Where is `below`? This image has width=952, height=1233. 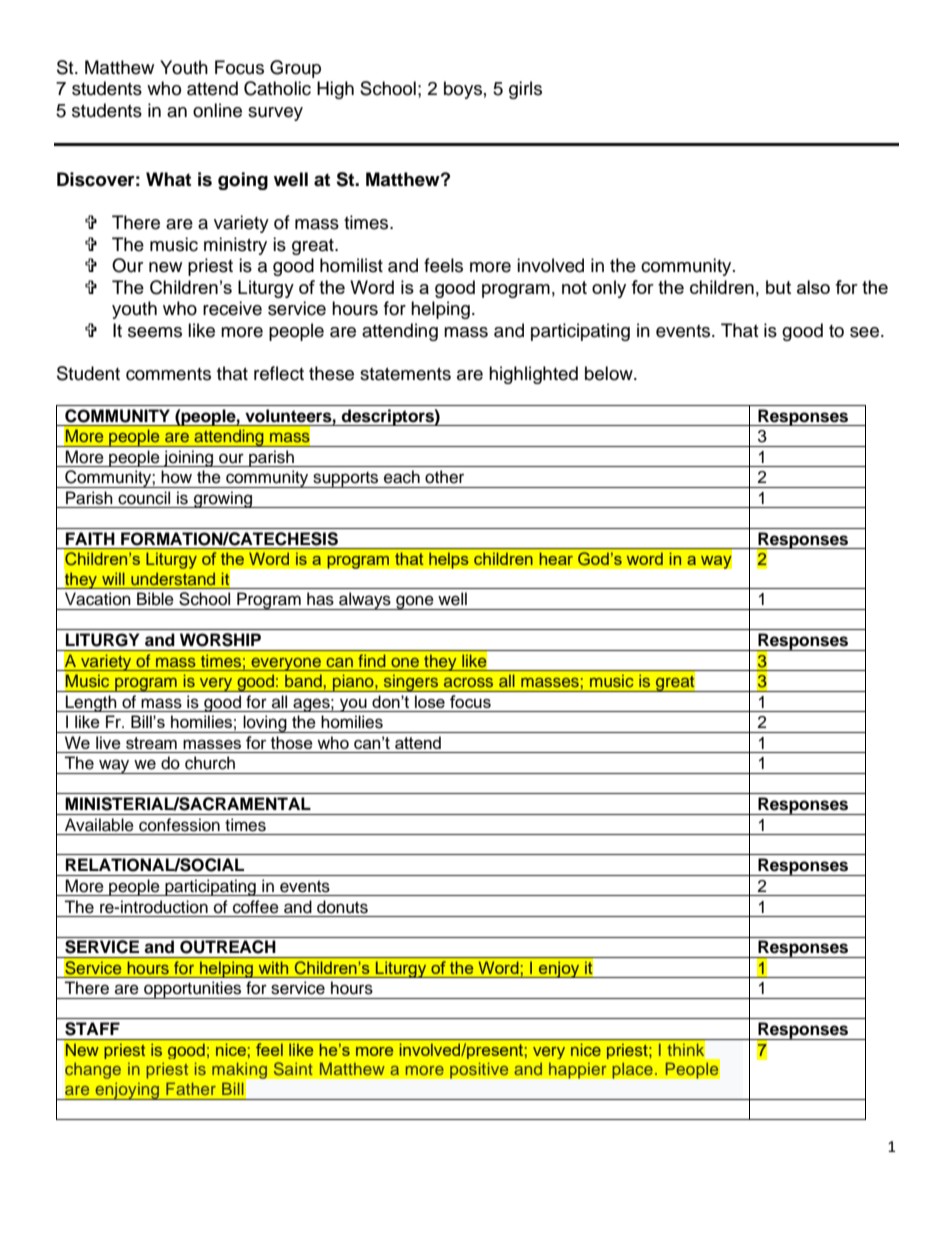
below is located at coordinates (610, 373).
